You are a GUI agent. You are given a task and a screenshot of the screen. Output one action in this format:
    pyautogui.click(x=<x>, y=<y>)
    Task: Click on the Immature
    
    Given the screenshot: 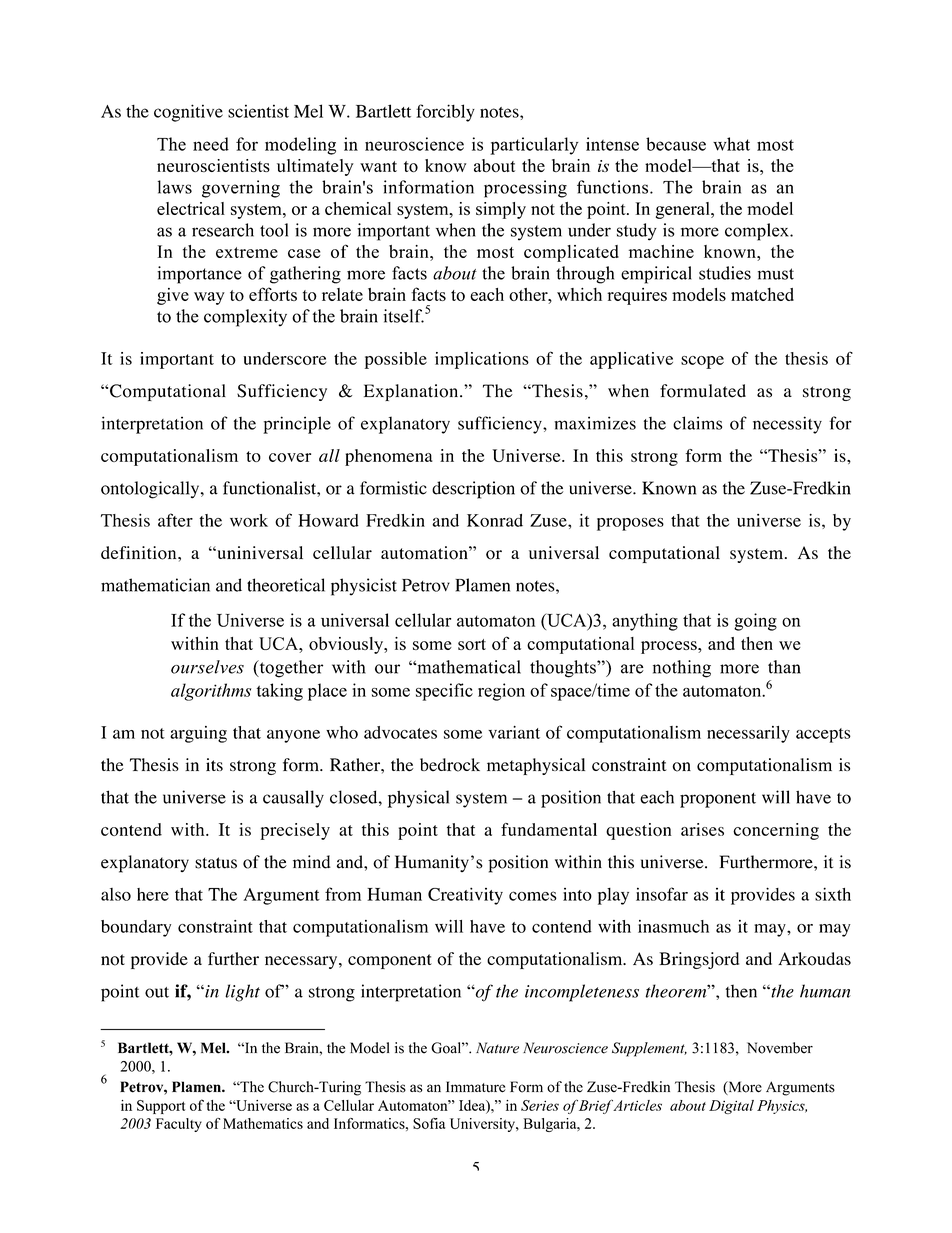 What is the action you would take?
    pyautogui.click(x=476, y=1087)
